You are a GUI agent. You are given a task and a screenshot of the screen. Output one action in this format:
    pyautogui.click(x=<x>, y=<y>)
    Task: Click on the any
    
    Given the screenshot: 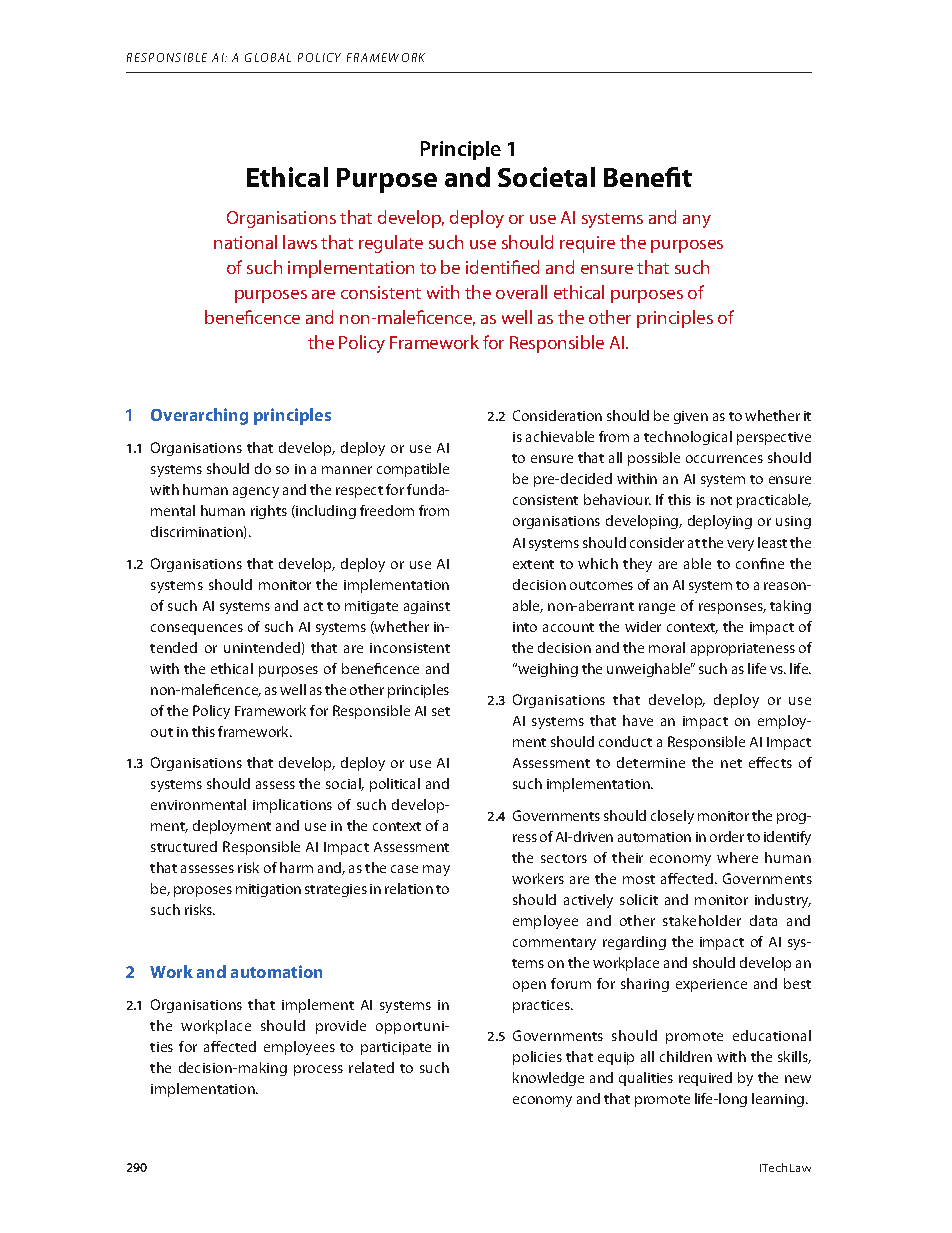 What is the action you would take?
    pyautogui.click(x=697, y=221)
